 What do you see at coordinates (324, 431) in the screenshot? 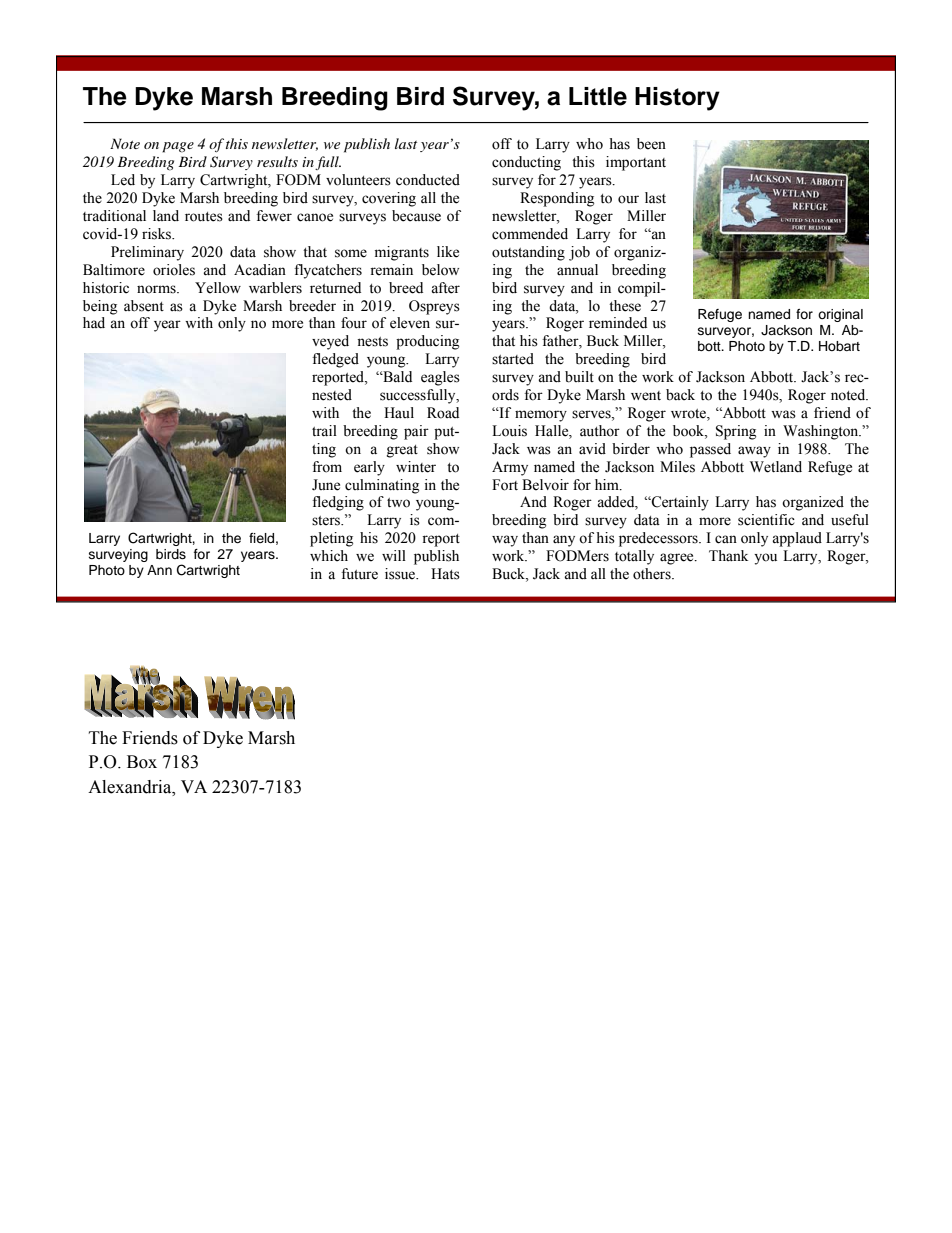
I see `trail` at bounding box center [324, 431].
